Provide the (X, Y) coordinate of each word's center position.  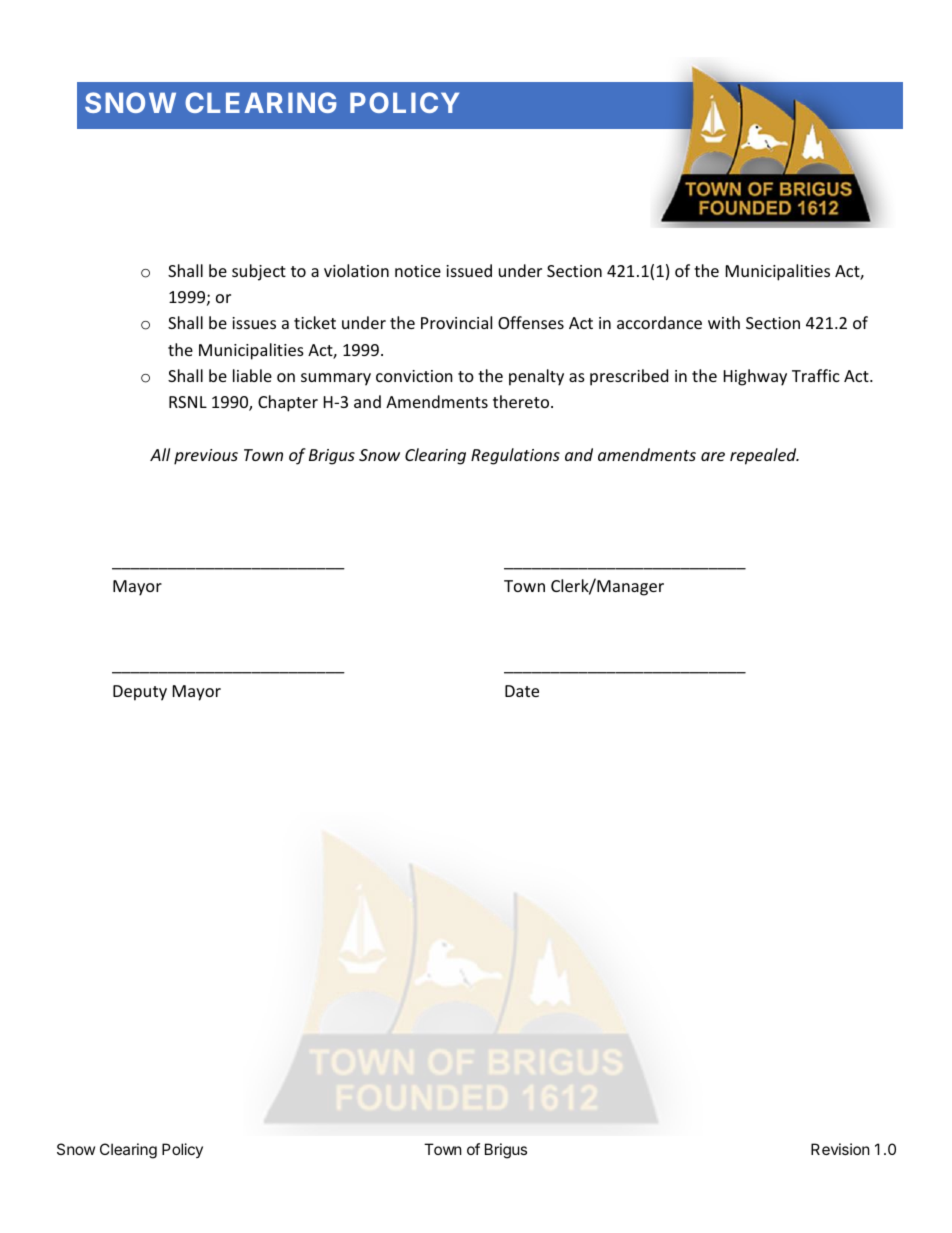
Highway (755, 377)
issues (254, 323)
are (713, 456)
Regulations (515, 456)
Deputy (140, 693)
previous (206, 457)
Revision (840, 1149)
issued (469, 270)
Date (522, 691)
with (724, 322)
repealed (764, 456)
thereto (522, 401)
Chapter (288, 403)
